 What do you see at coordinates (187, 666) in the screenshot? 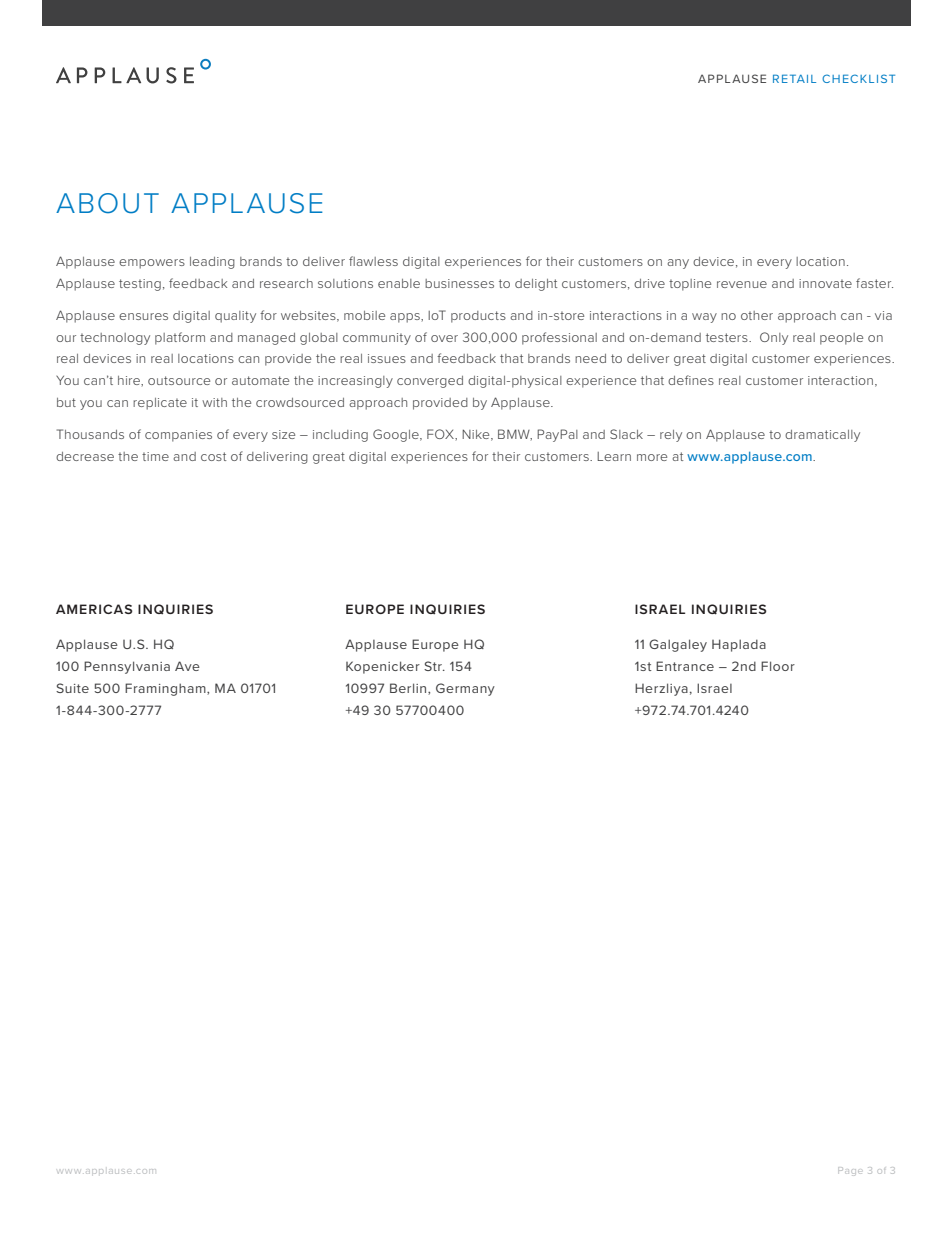
I see `Ave` at bounding box center [187, 666].
